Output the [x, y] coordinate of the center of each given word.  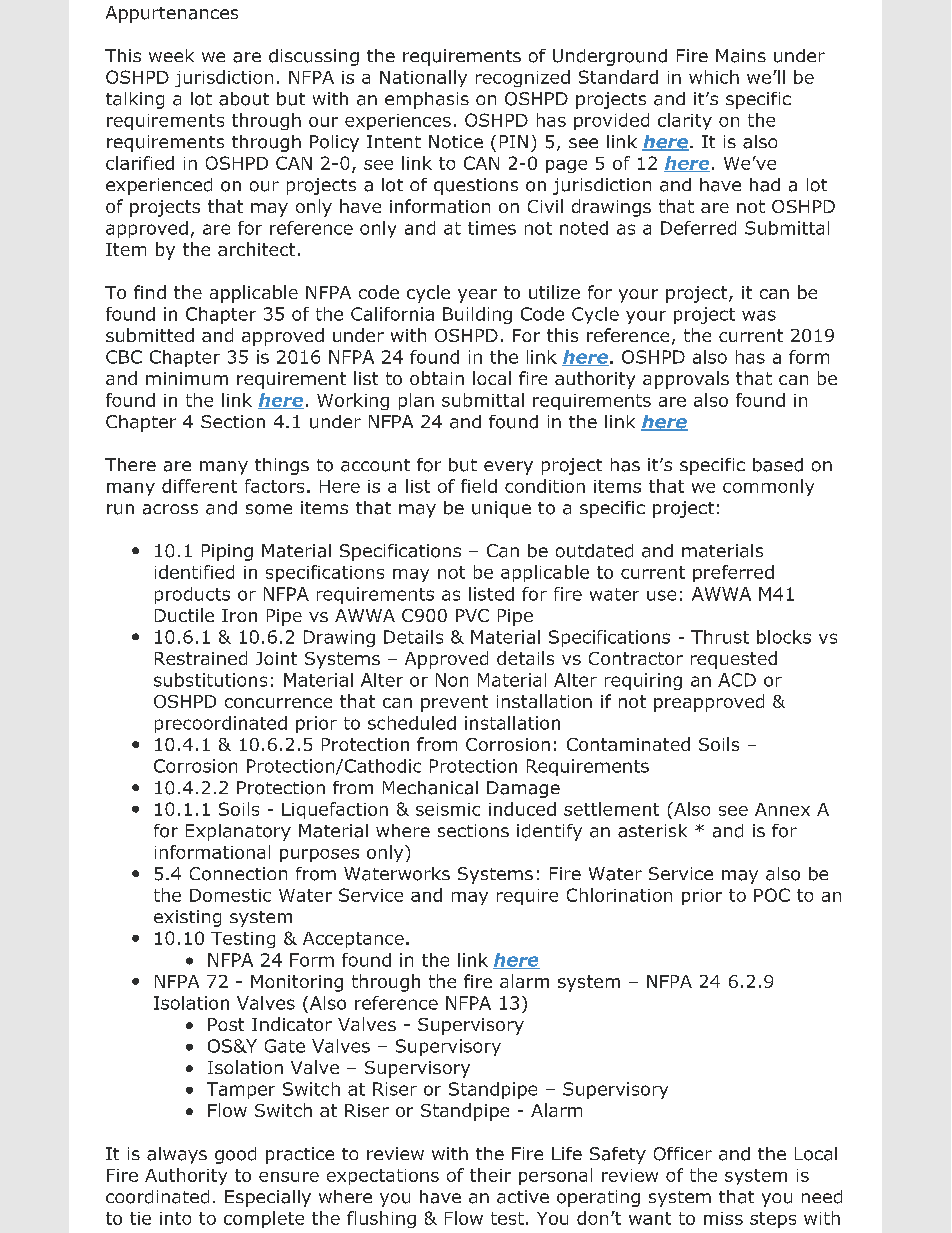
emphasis [427, 100]
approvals [686, 380]
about [244, 99]
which [714, 77]
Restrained [201, 658]
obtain [437, 378]
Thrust [720, 637]
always [177, 1155]
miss [723, 1218]
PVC [472, 615]
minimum [187, 378]
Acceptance [353, 940]
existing [187, 918]
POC [772, 895]
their [490, 1175]
